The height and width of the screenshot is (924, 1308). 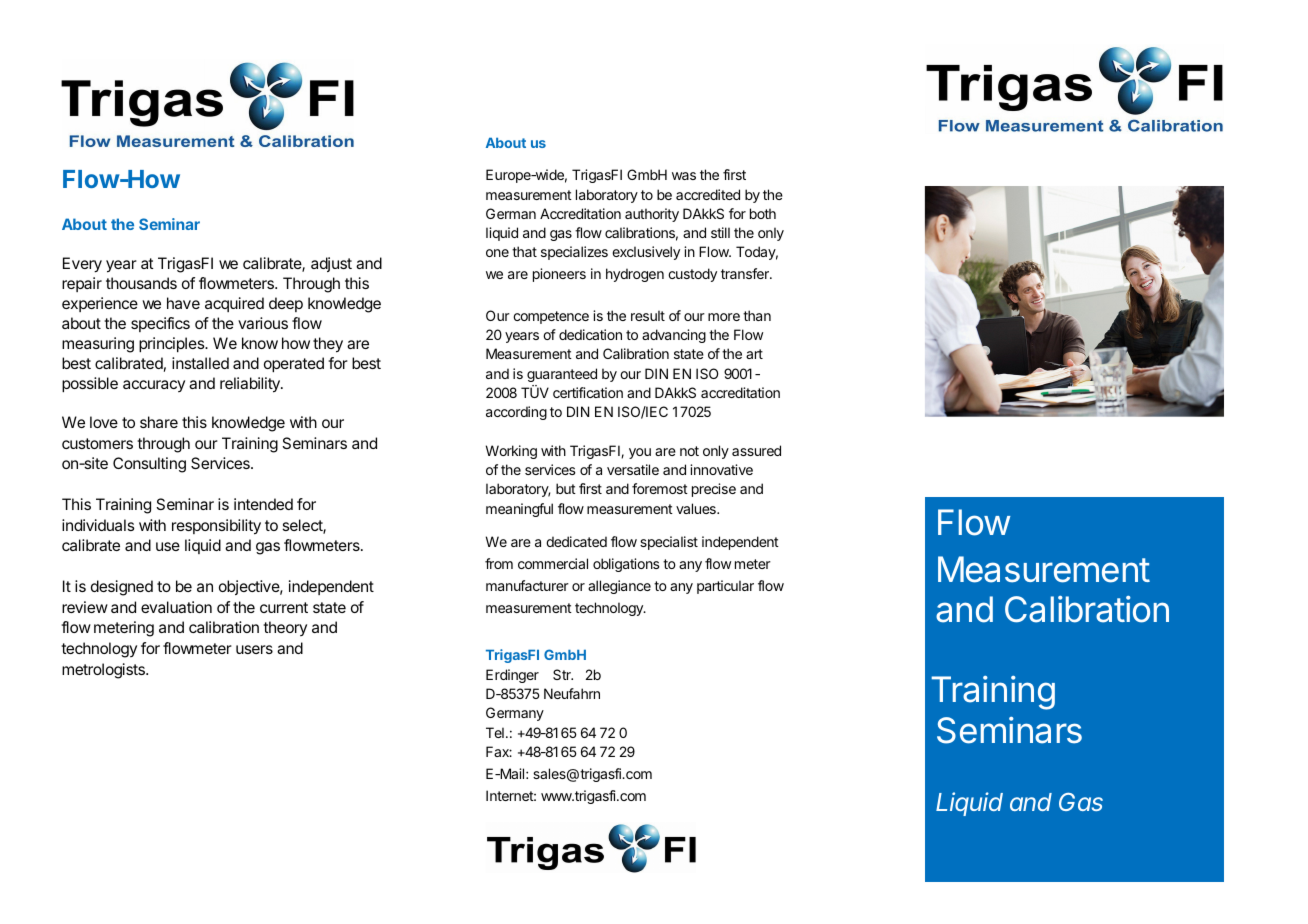 What do you see at coordinates (674, 336) in the screenshot?
I see `advancing` at bounding box center [674, 336].
